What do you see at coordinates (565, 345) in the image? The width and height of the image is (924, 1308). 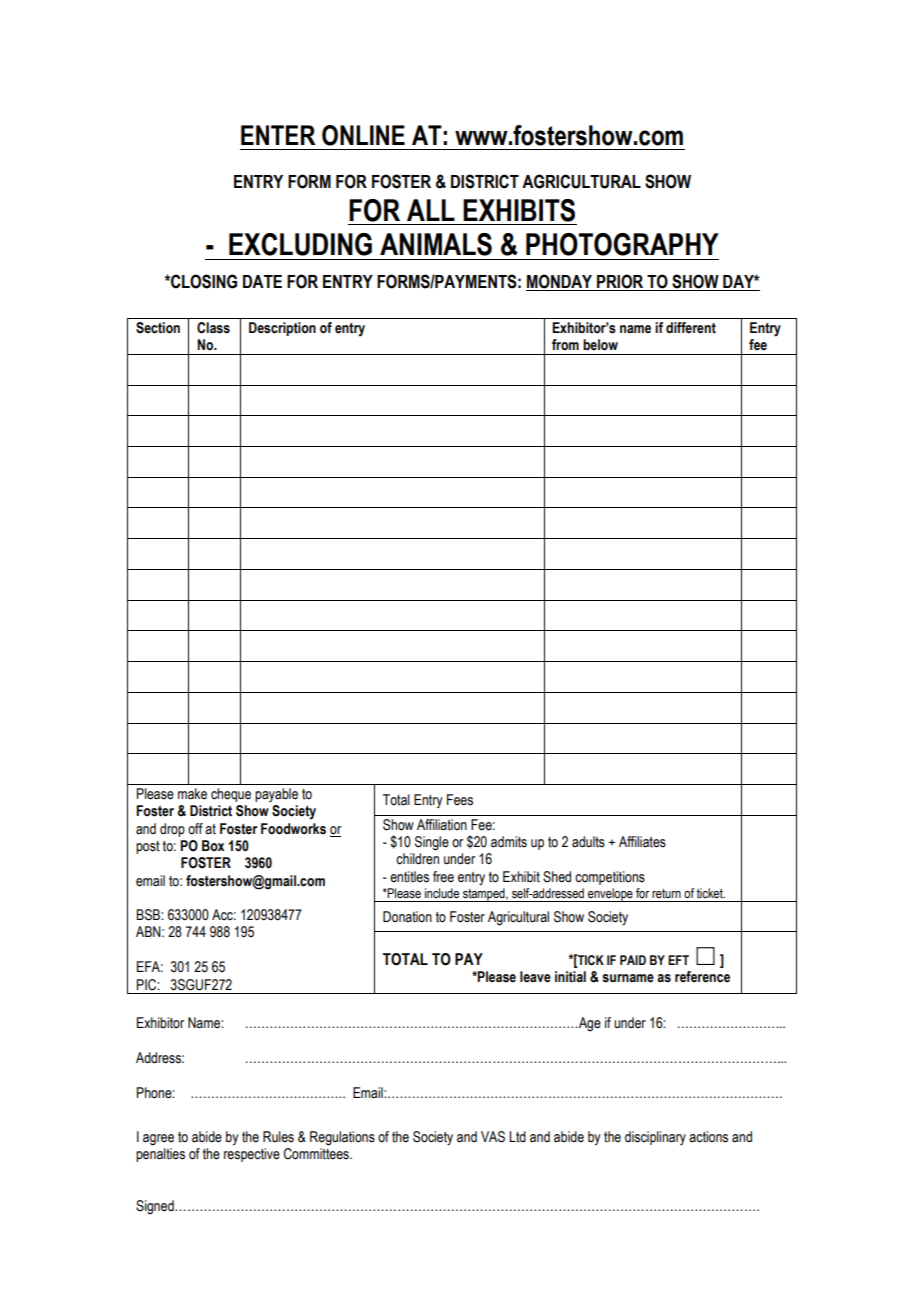 I see `from` at bounding box center [565, 345].
